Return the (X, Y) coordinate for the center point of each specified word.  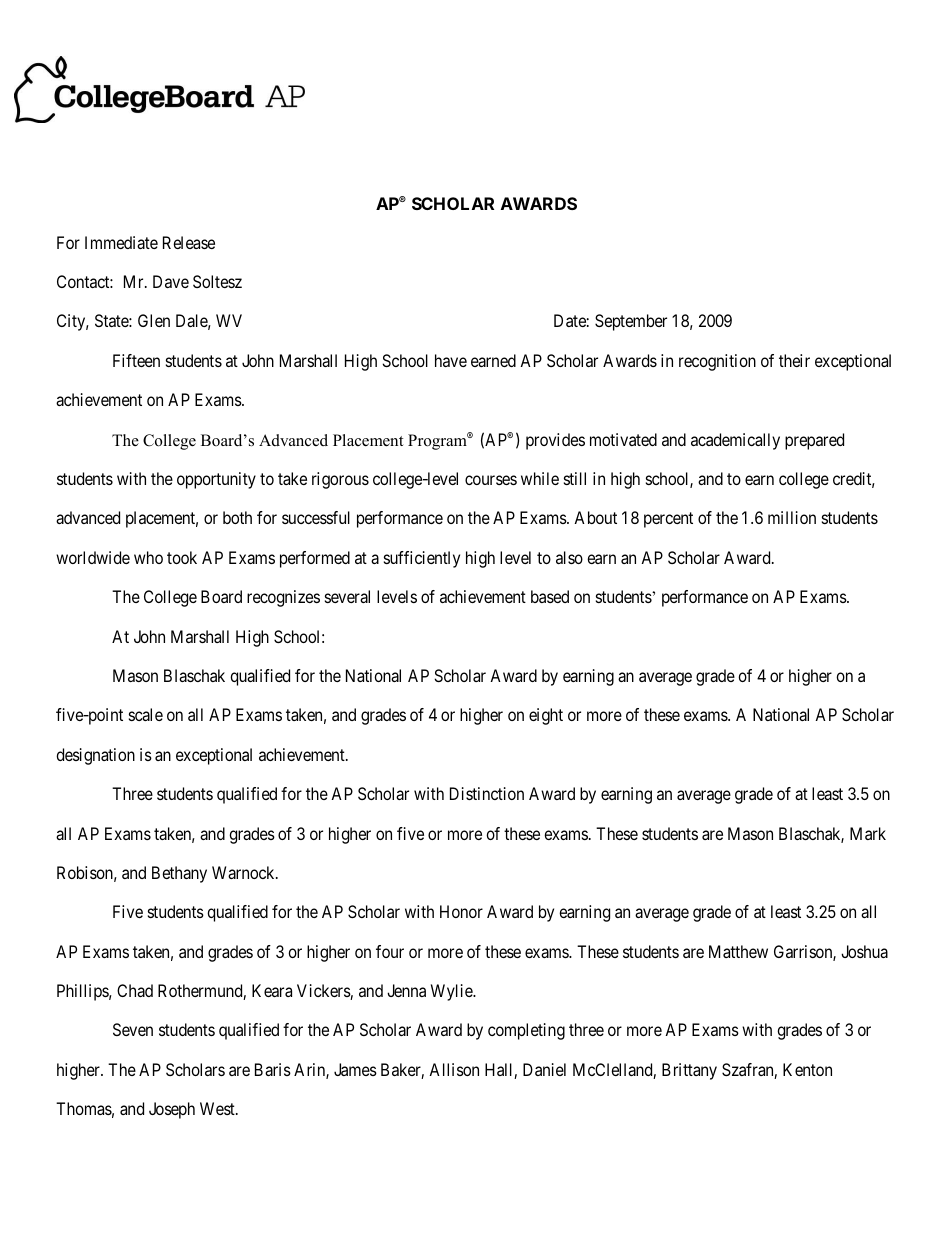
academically (735, 441)
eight (546, 716)
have (451, 360)
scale (146, 714)
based (550, 596)
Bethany (179, 874)
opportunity (216, 480)
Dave (171, 281)
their (794, 360)
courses (491, 480)
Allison (454, 1069)
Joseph (172, 1110)
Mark (868, 833)
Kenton (807, 1069)
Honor (461, 911)
